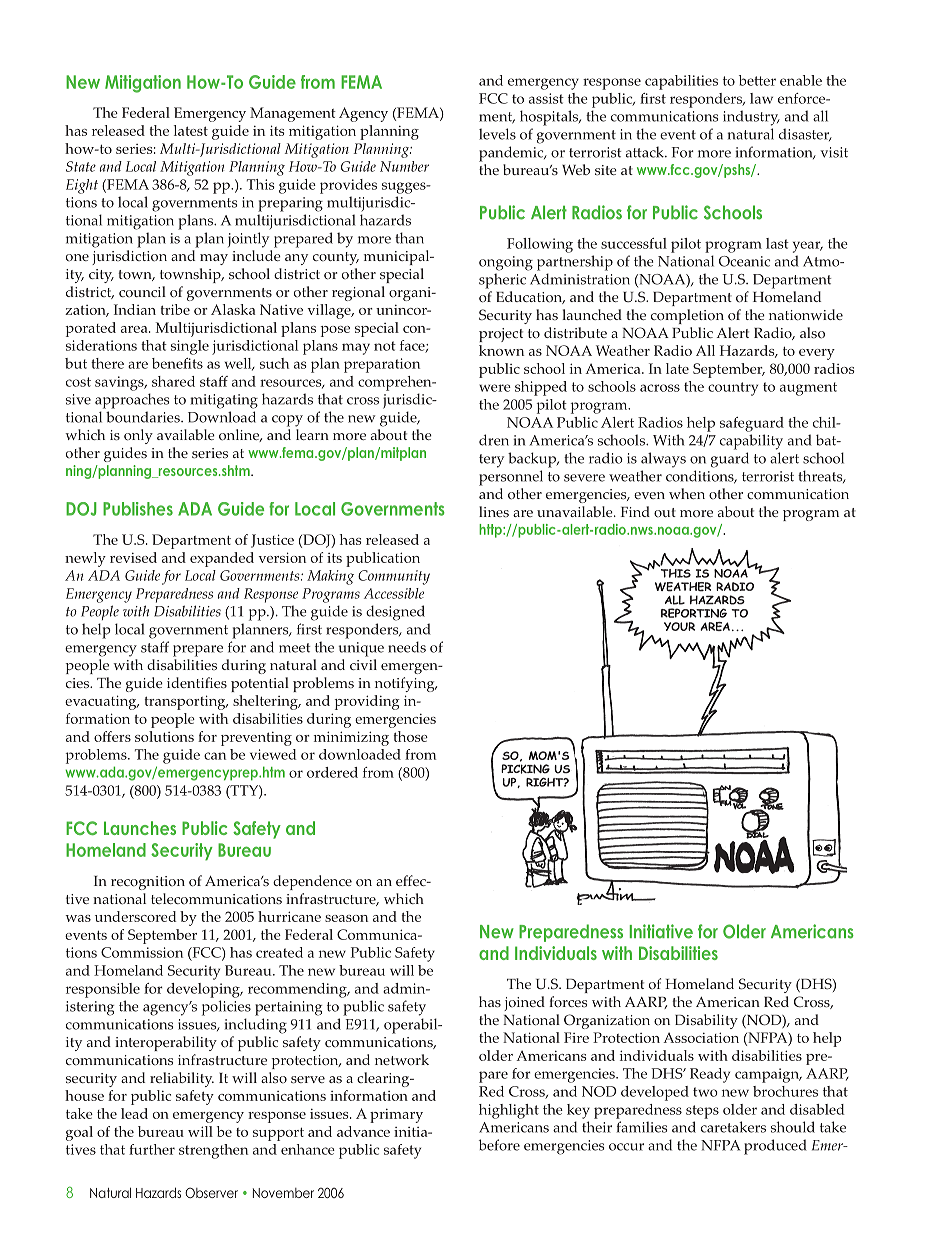 Image resolution: width=952 pixels, height=1233 pixels. What do you see at coordinates (152, 1149) in the document?
I see `further` at bounding box center [152, 1149].
